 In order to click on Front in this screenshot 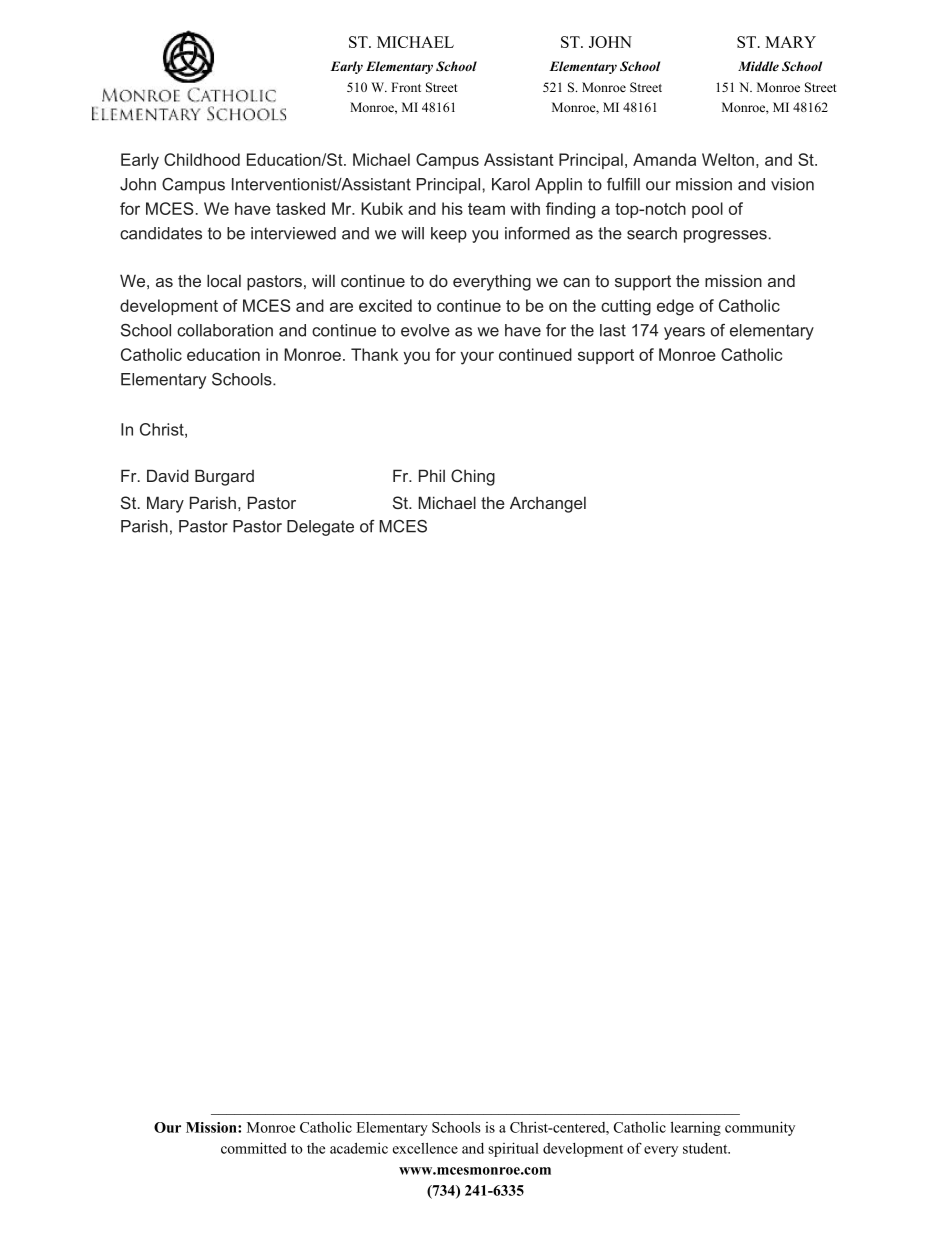, I will do `click(406, 87)`.
